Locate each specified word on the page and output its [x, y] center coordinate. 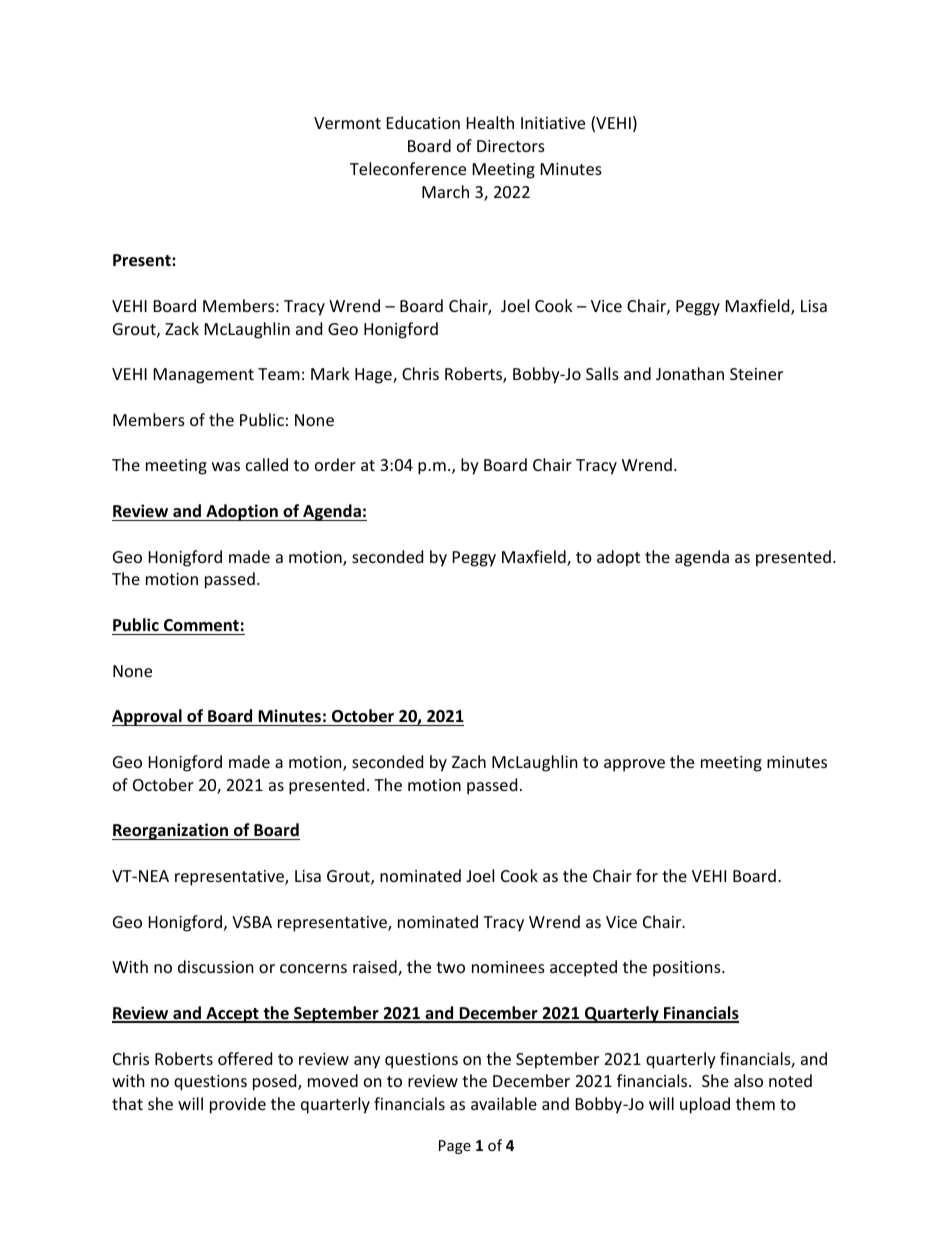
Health [490, 122]
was [226, 466]
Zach [469, 761]
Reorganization [171, 831]
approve [634, 765]
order [335, 464]
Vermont [347, 123]
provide [238, 1105]
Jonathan [690, 373]
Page [455, 1147]
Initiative [553, 123]
